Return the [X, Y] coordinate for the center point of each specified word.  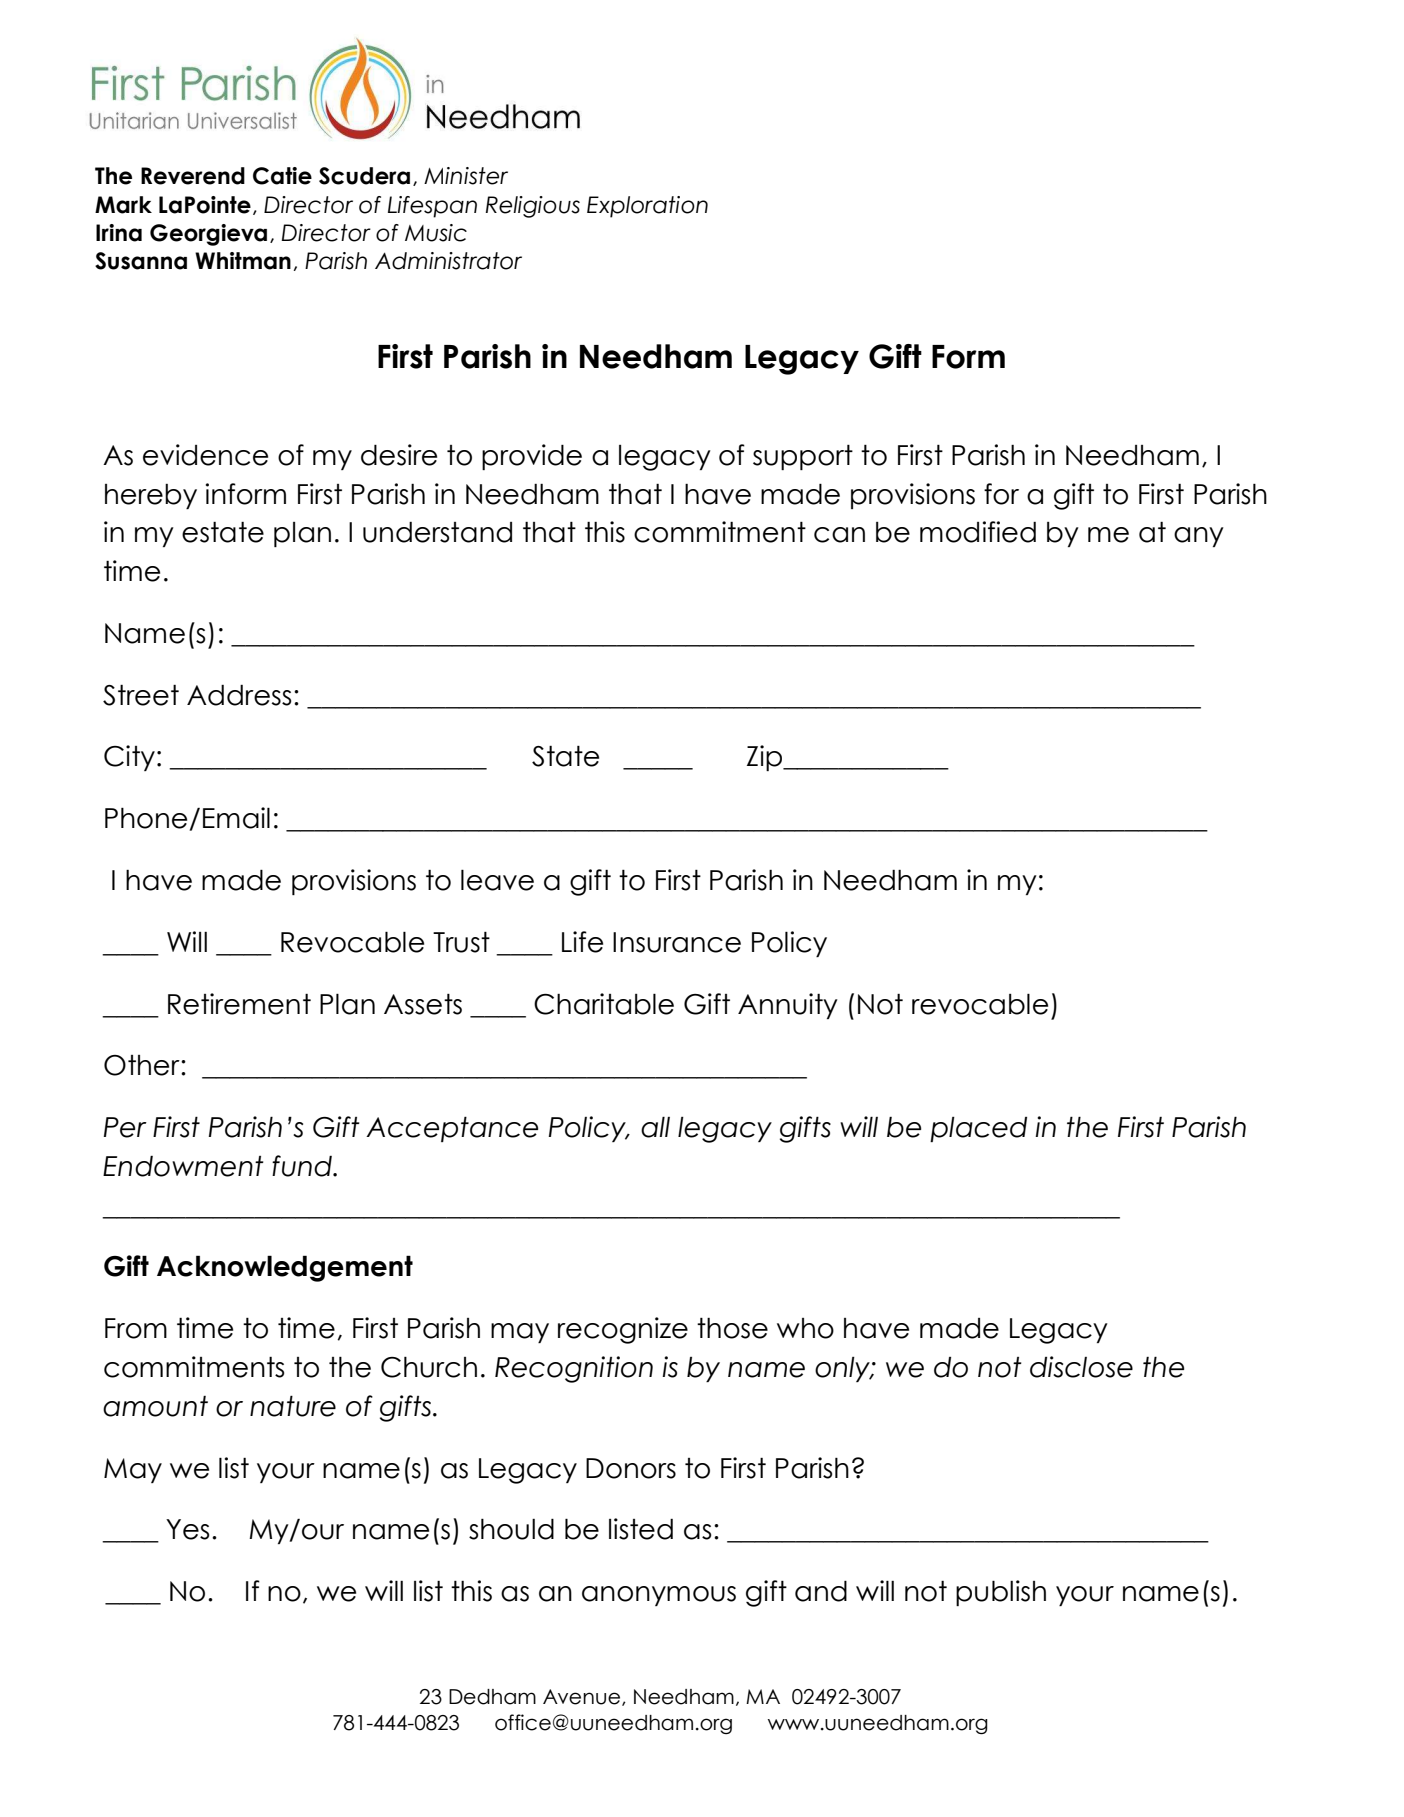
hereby [151, 496]
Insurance [677, 942]
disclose [1081, 1367]
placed [978, 1129]
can [839, 535]
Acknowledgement [285, 1268]
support [803, 457]
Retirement [239, 1004]
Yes [187, 1529]
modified [978, 532]
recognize [623, 1330]
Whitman [243, 261]
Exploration [647, 207]
